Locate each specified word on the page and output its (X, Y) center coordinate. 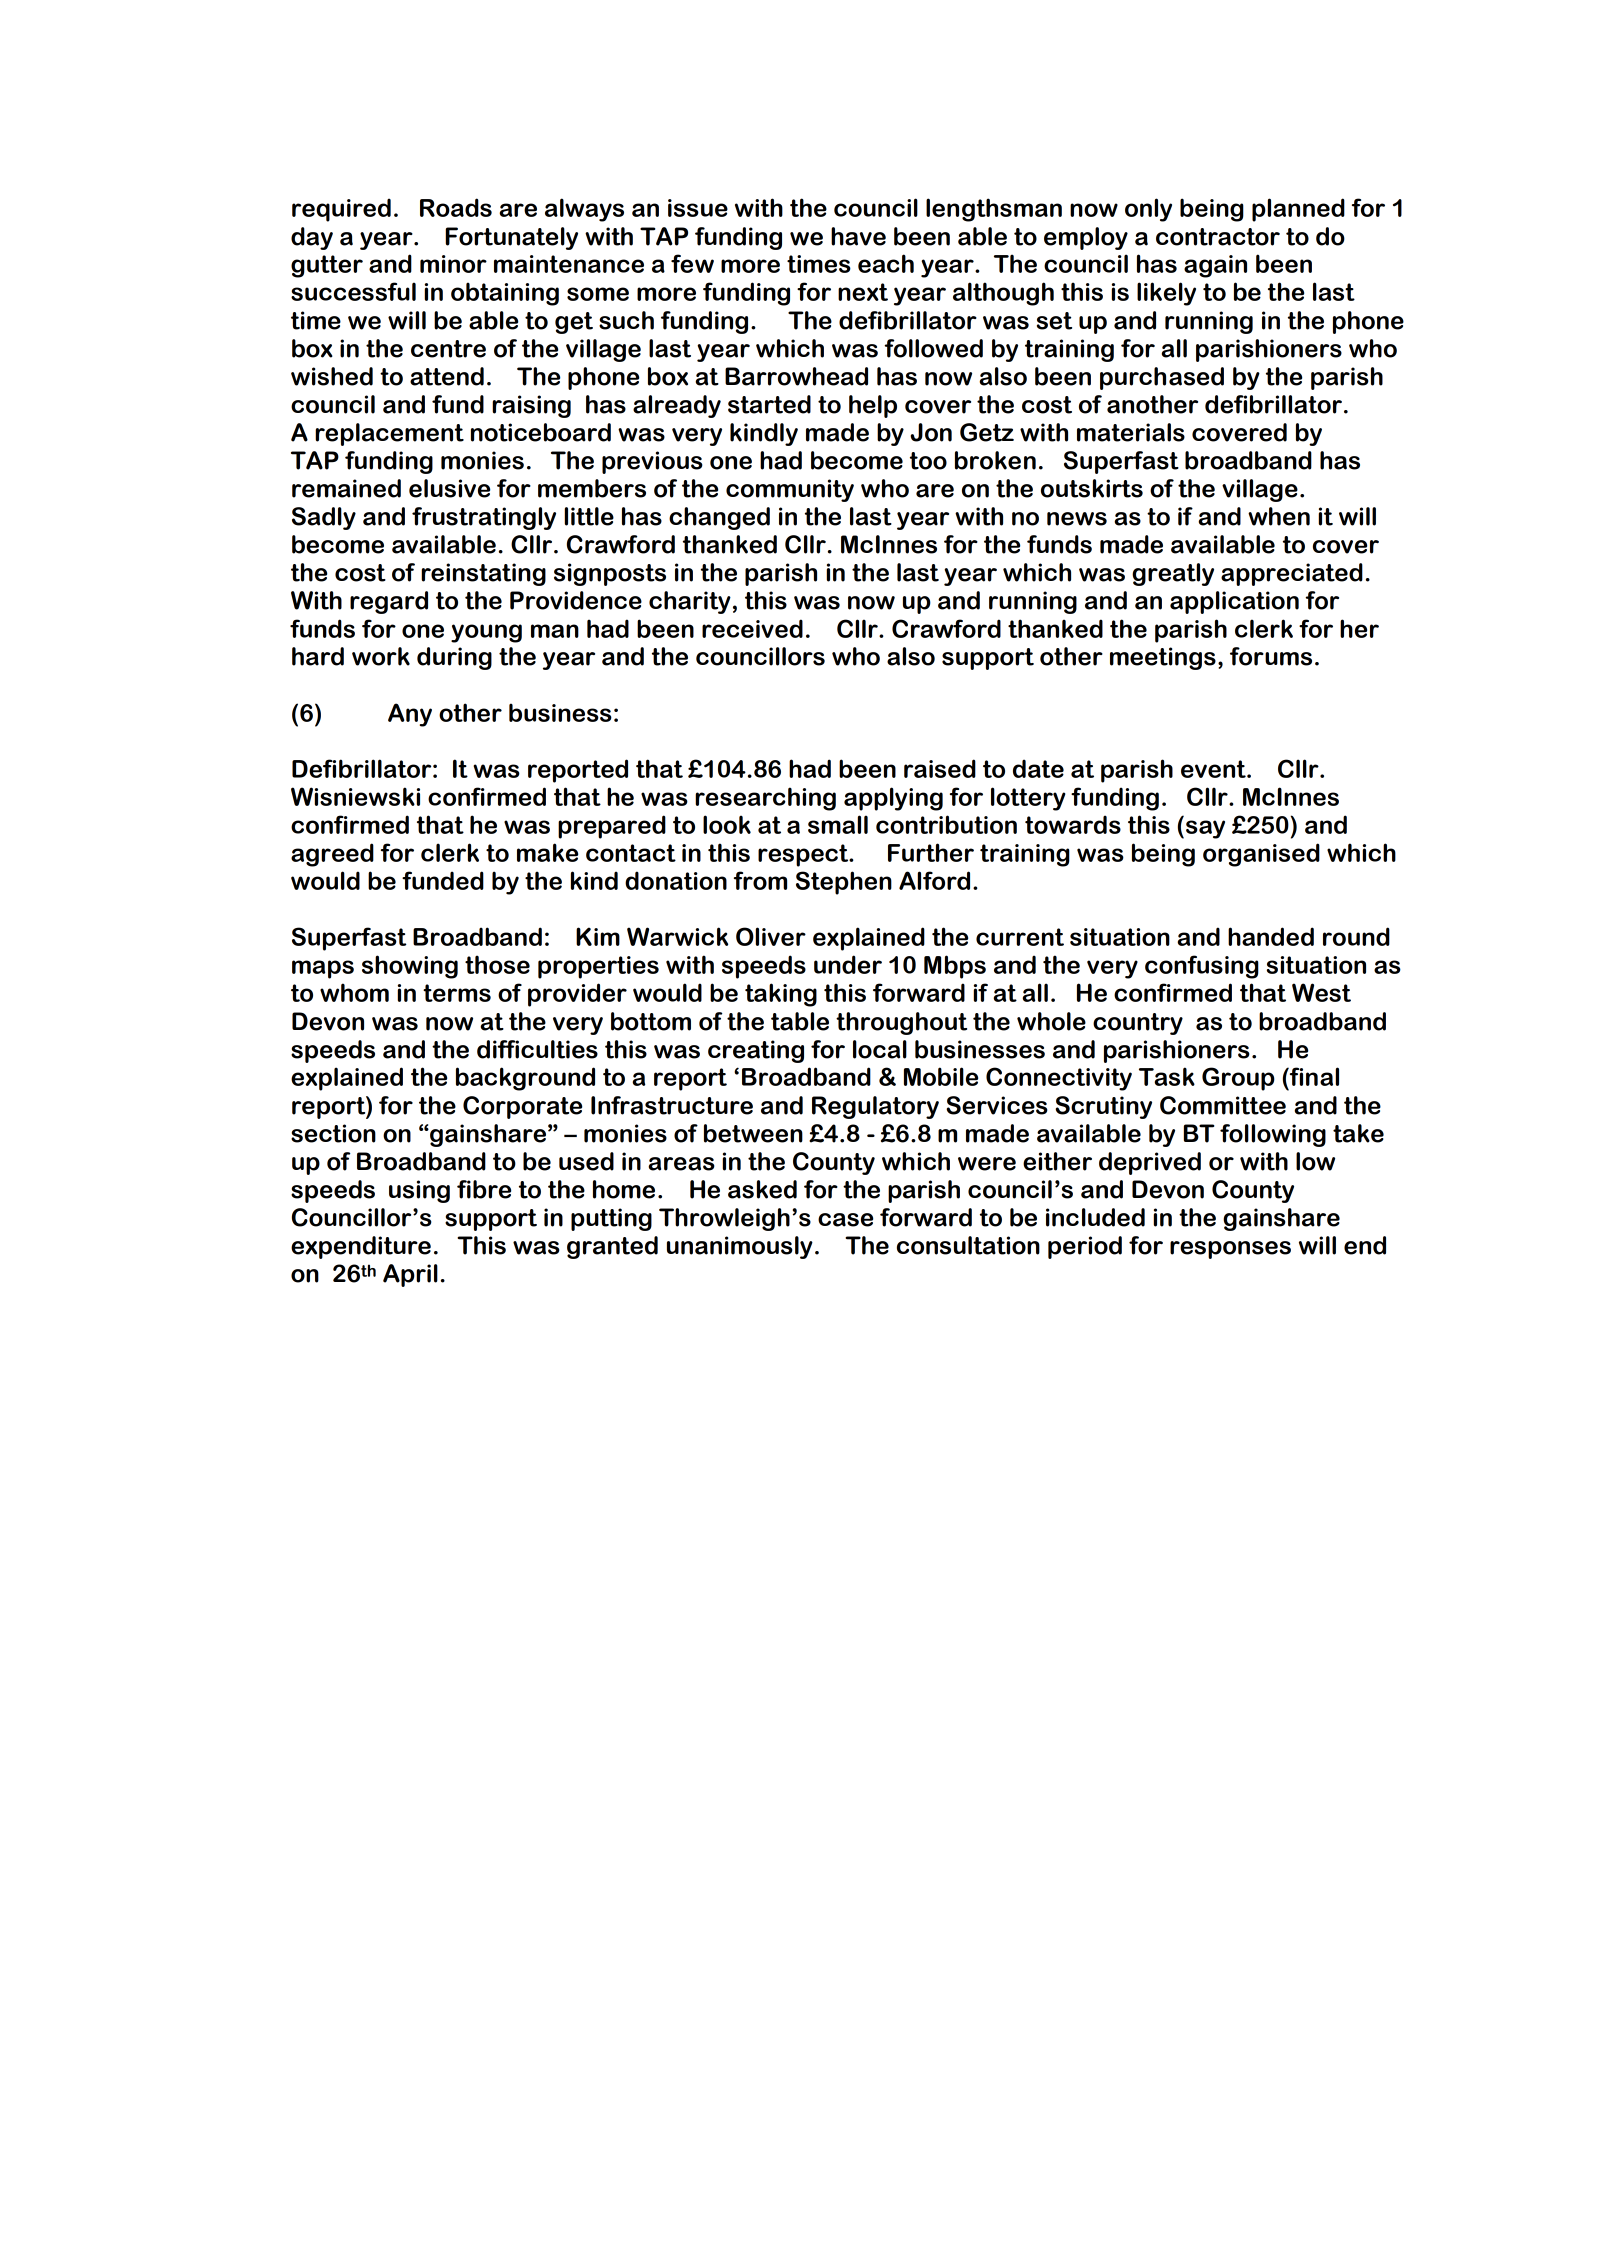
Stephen (844, 883)
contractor (1218, 237)
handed (1271, 936)
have (858, 236)
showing (410, 967)
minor (453, 264)
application (1234, 602)
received (752, 628)
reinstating (483, 574)
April (410, 1275)
